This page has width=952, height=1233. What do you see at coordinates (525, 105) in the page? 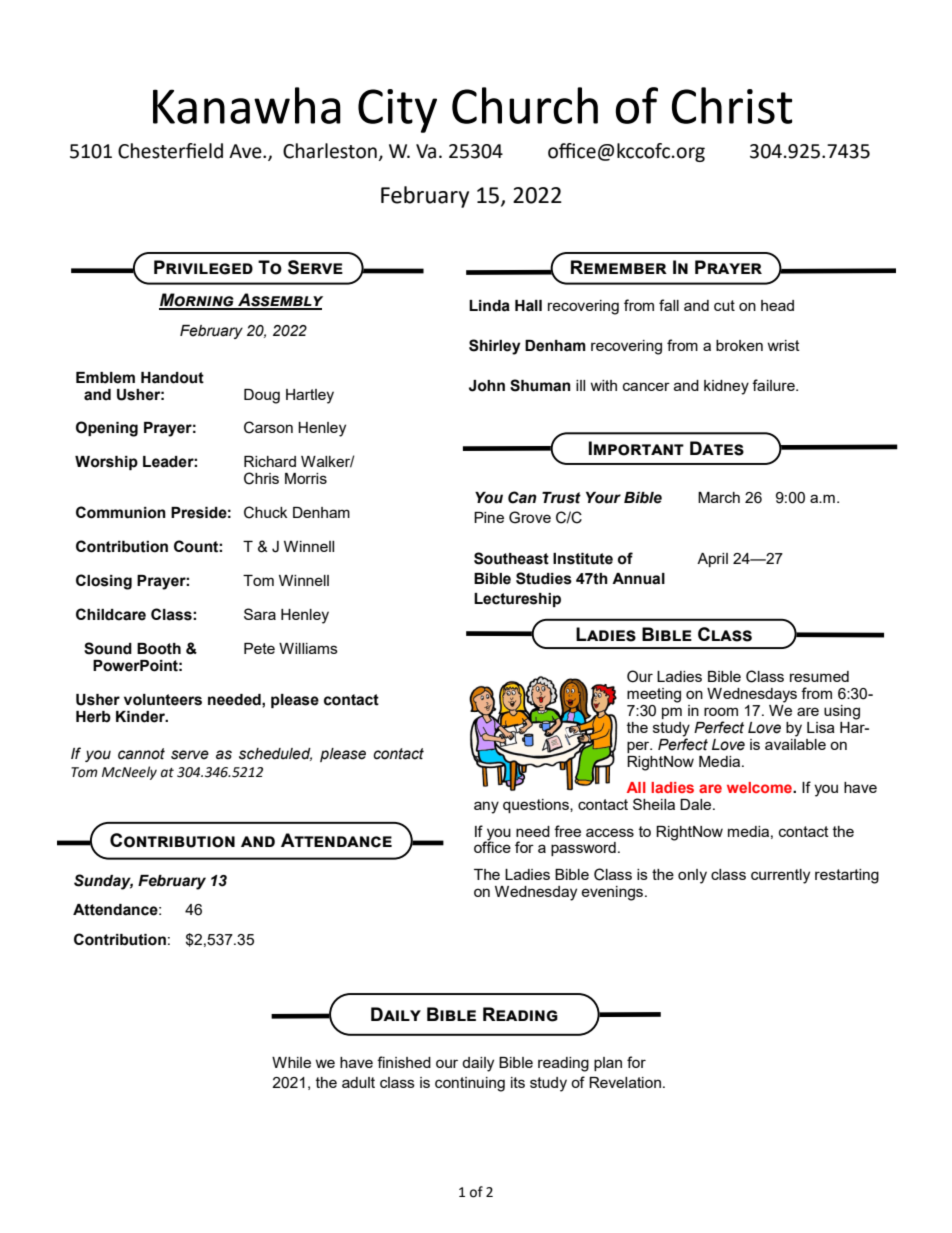
I see `Church` at bounding box center [525, 105].
